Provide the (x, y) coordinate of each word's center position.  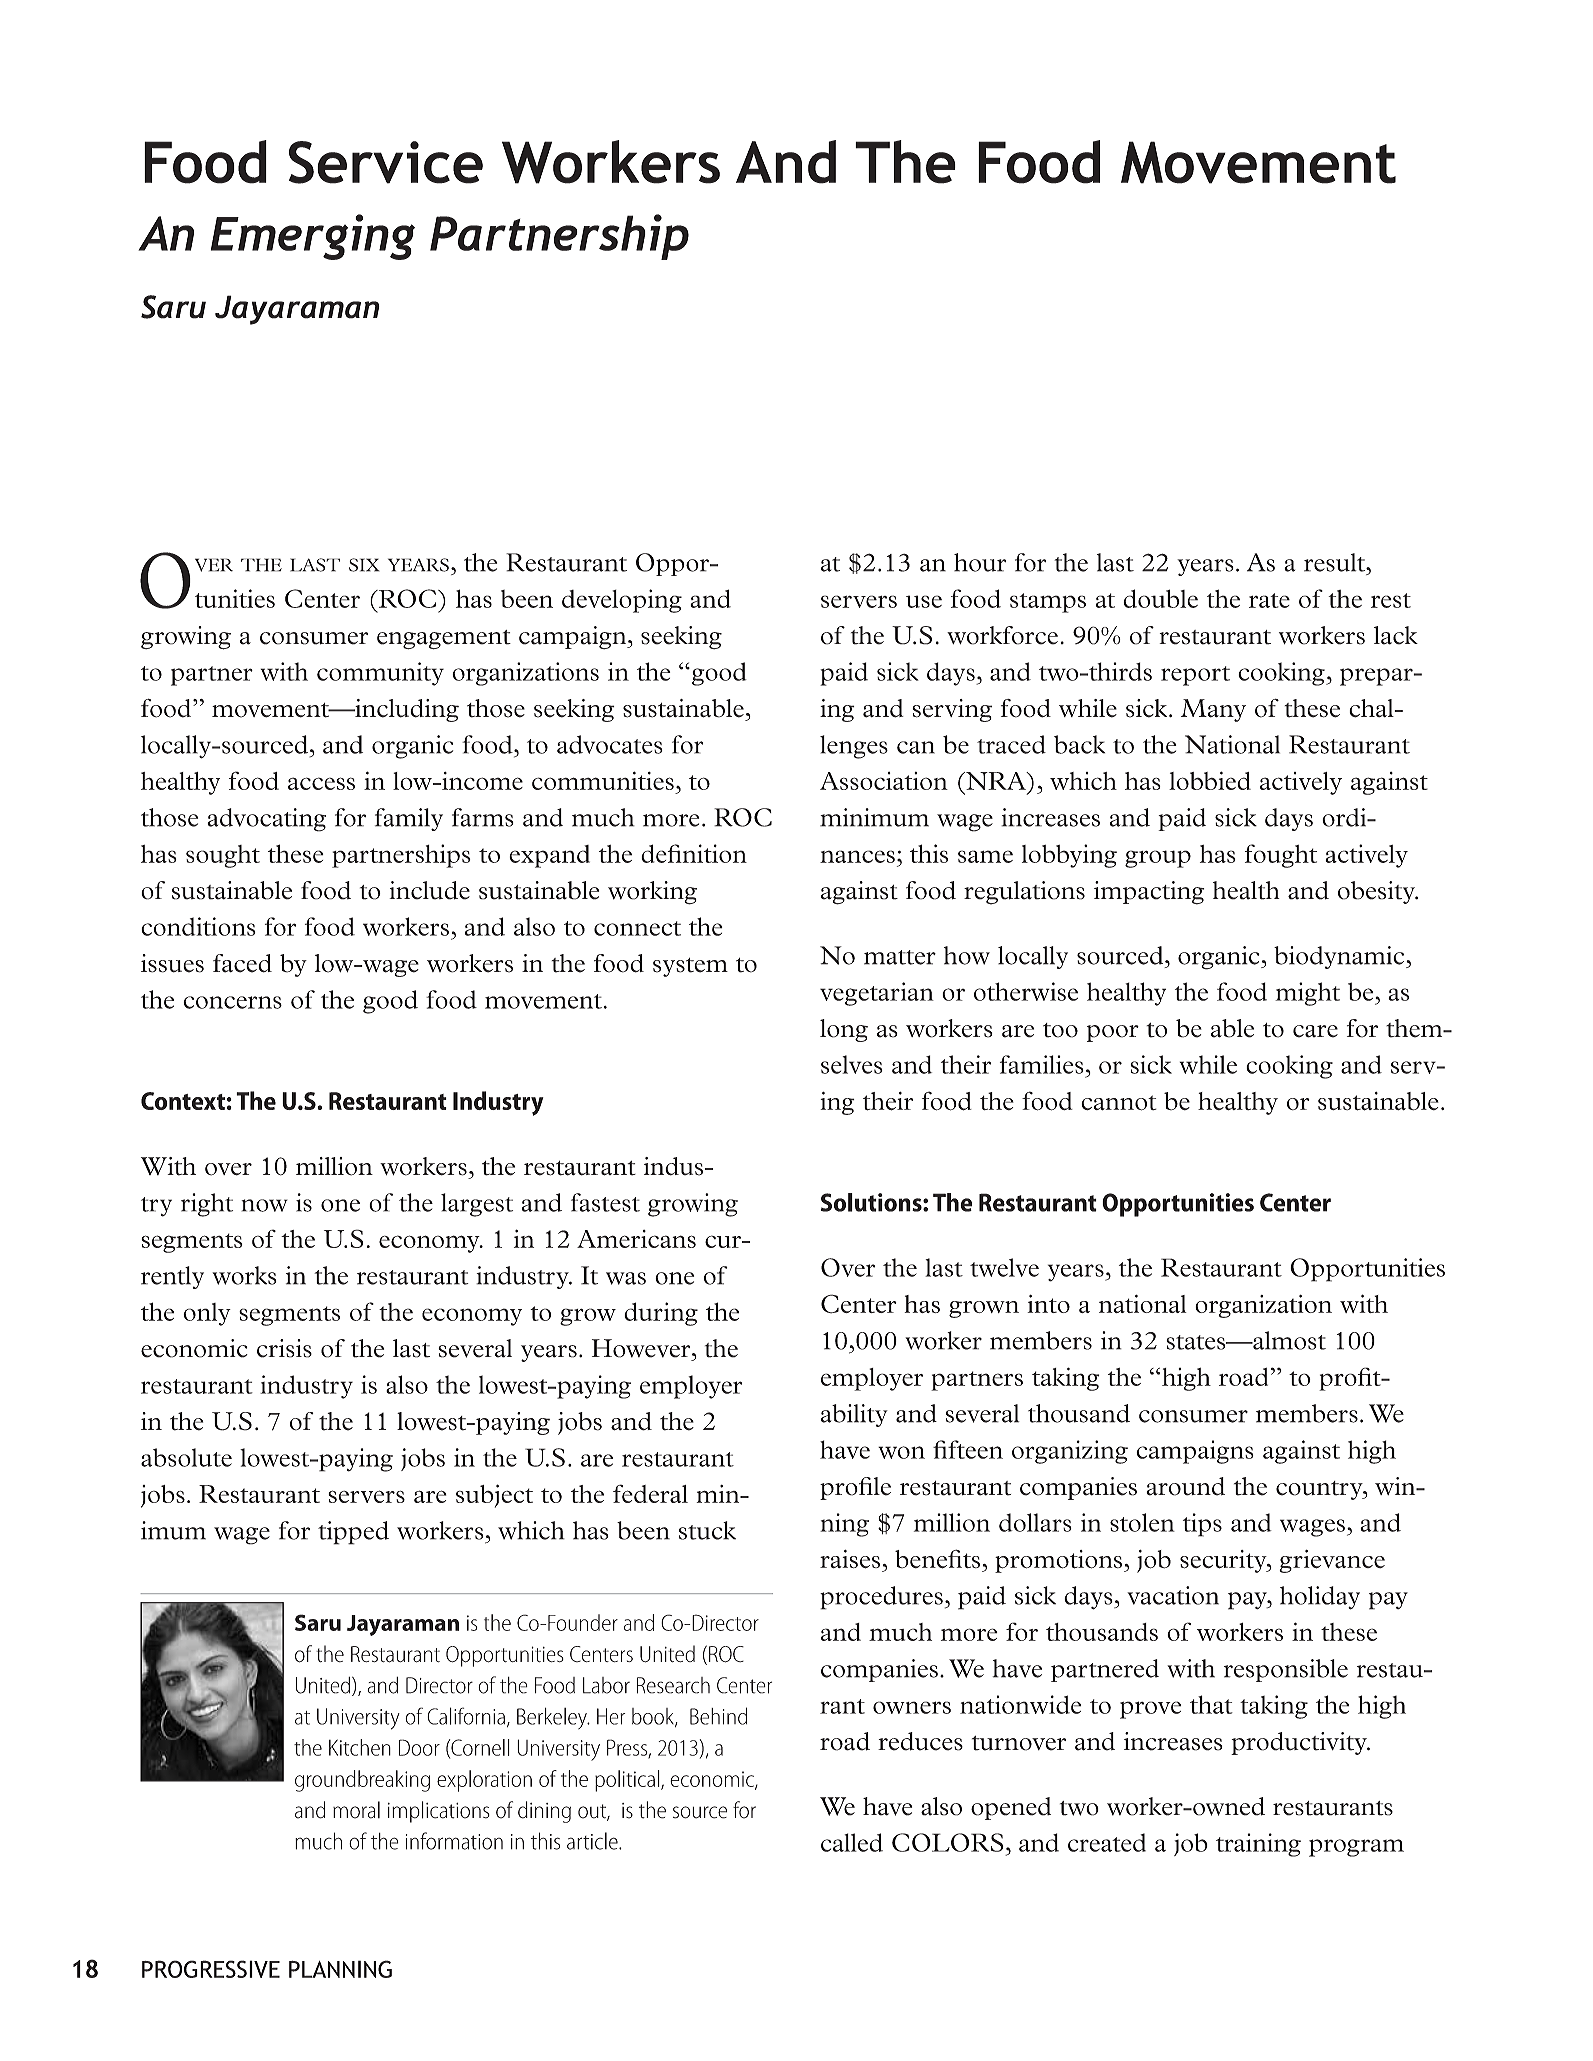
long (844, 1030)
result (1336, 562)
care (1315, 1031)
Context (183, 1101)
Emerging (313, 237)
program (1356, 1848)
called (852, 1842)
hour (980, 562)
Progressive (211, 1969)
